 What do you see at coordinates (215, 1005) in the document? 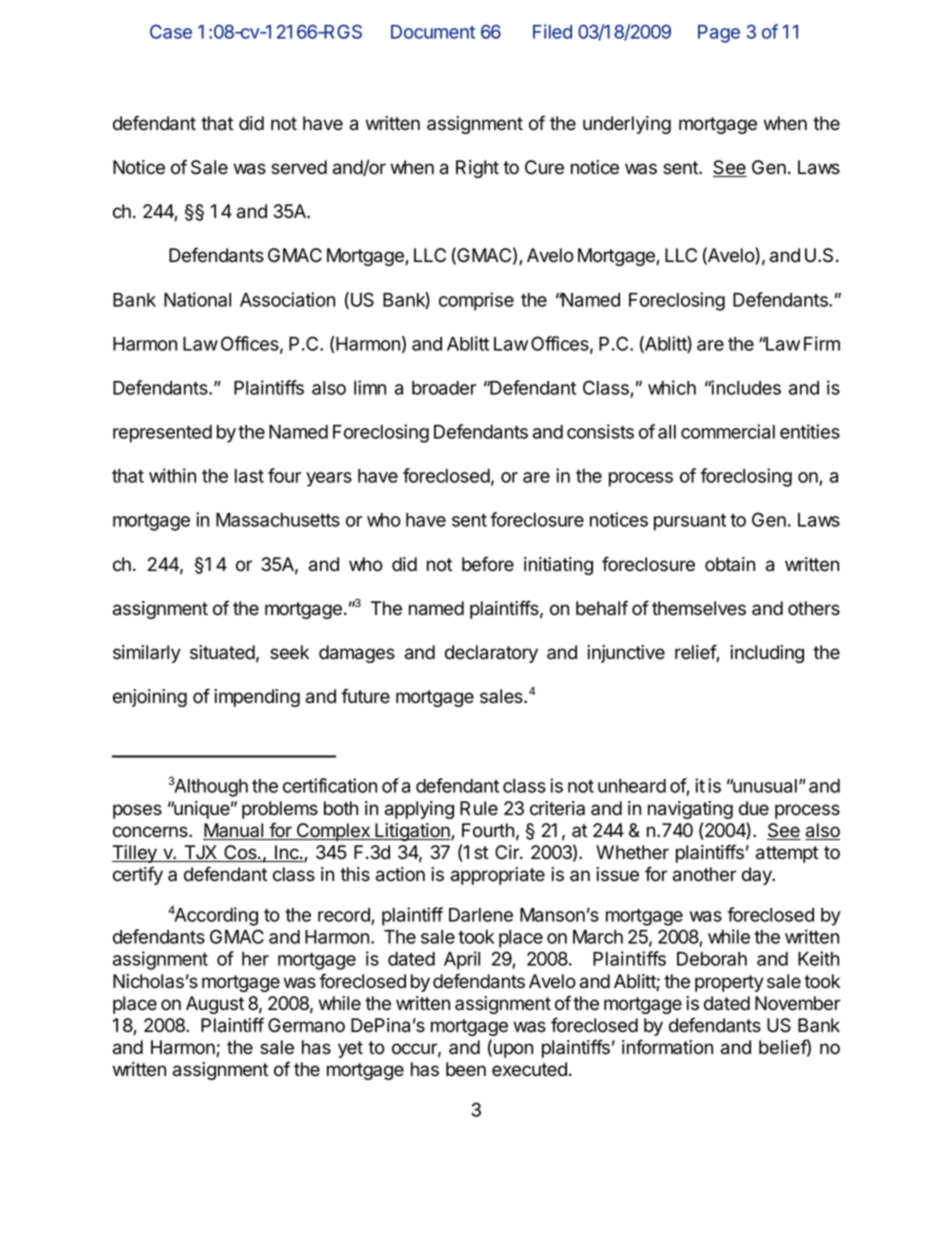
I see `August` at bounding box center [215, 1005].
